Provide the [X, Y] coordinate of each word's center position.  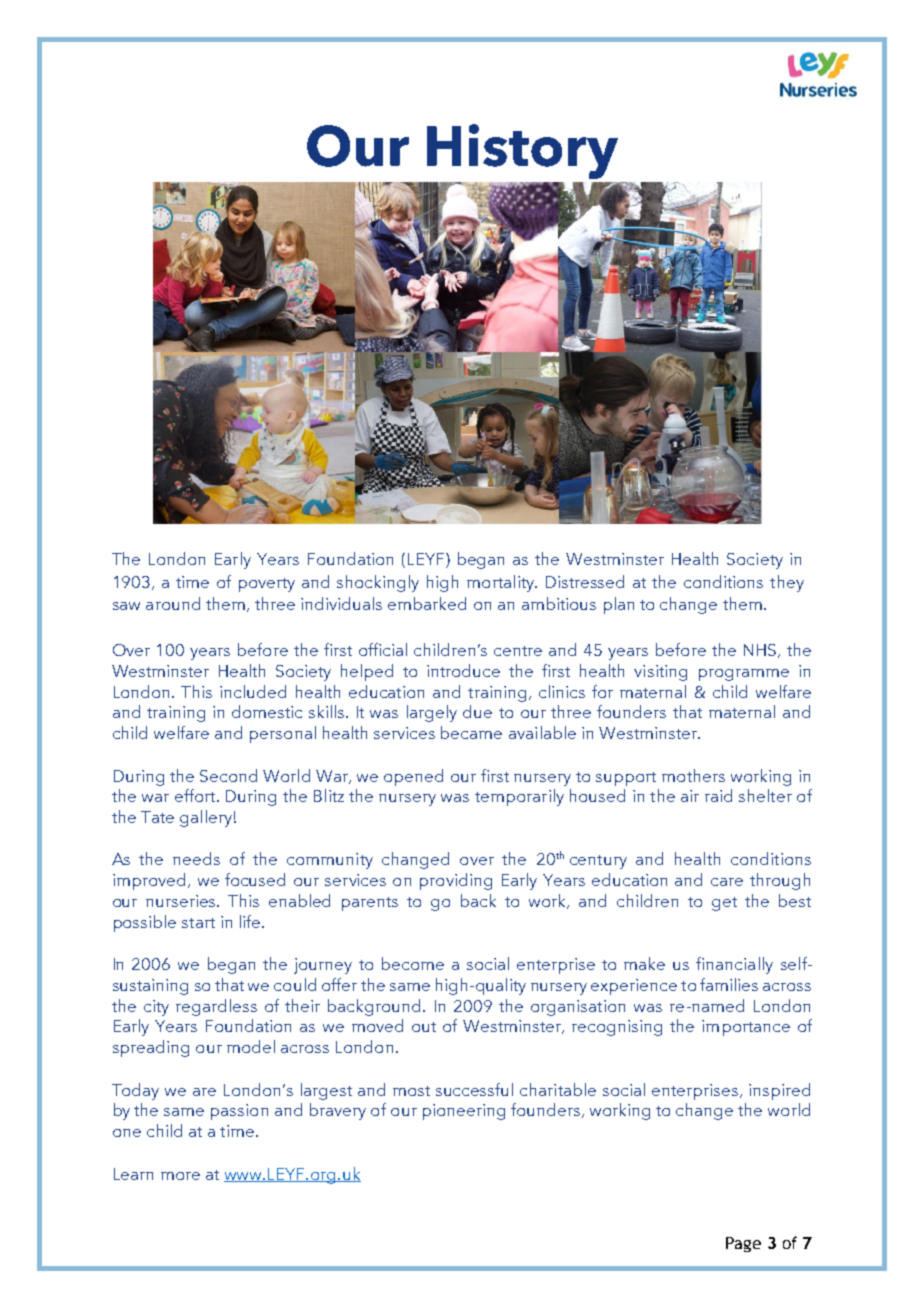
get [724, 904]
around [173, 603]
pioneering [464, 1112]
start [198, 923]
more [180, 1176]
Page [743, 1244]
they [787, 583]
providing [456, 881]
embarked [427, 603]
